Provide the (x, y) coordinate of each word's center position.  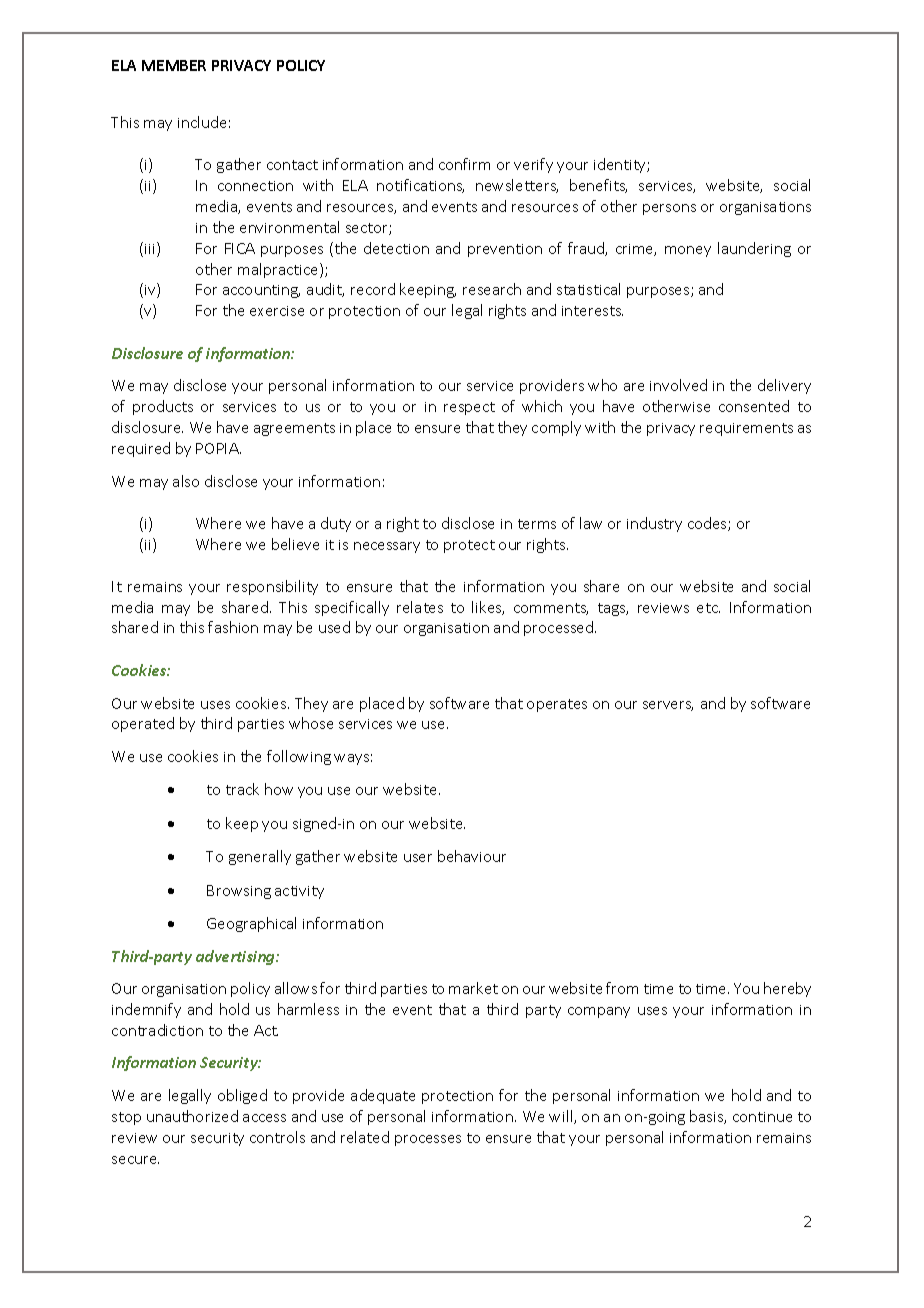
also (186, 481)
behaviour (472, 856)
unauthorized (192, 1116)
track (242, 789)
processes (428, 1140)
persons (669, 209)
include (202, 122)
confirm (464, 164)
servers (668, 706)
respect (469, 408)
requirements (746, 429)
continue (762, 1117)
